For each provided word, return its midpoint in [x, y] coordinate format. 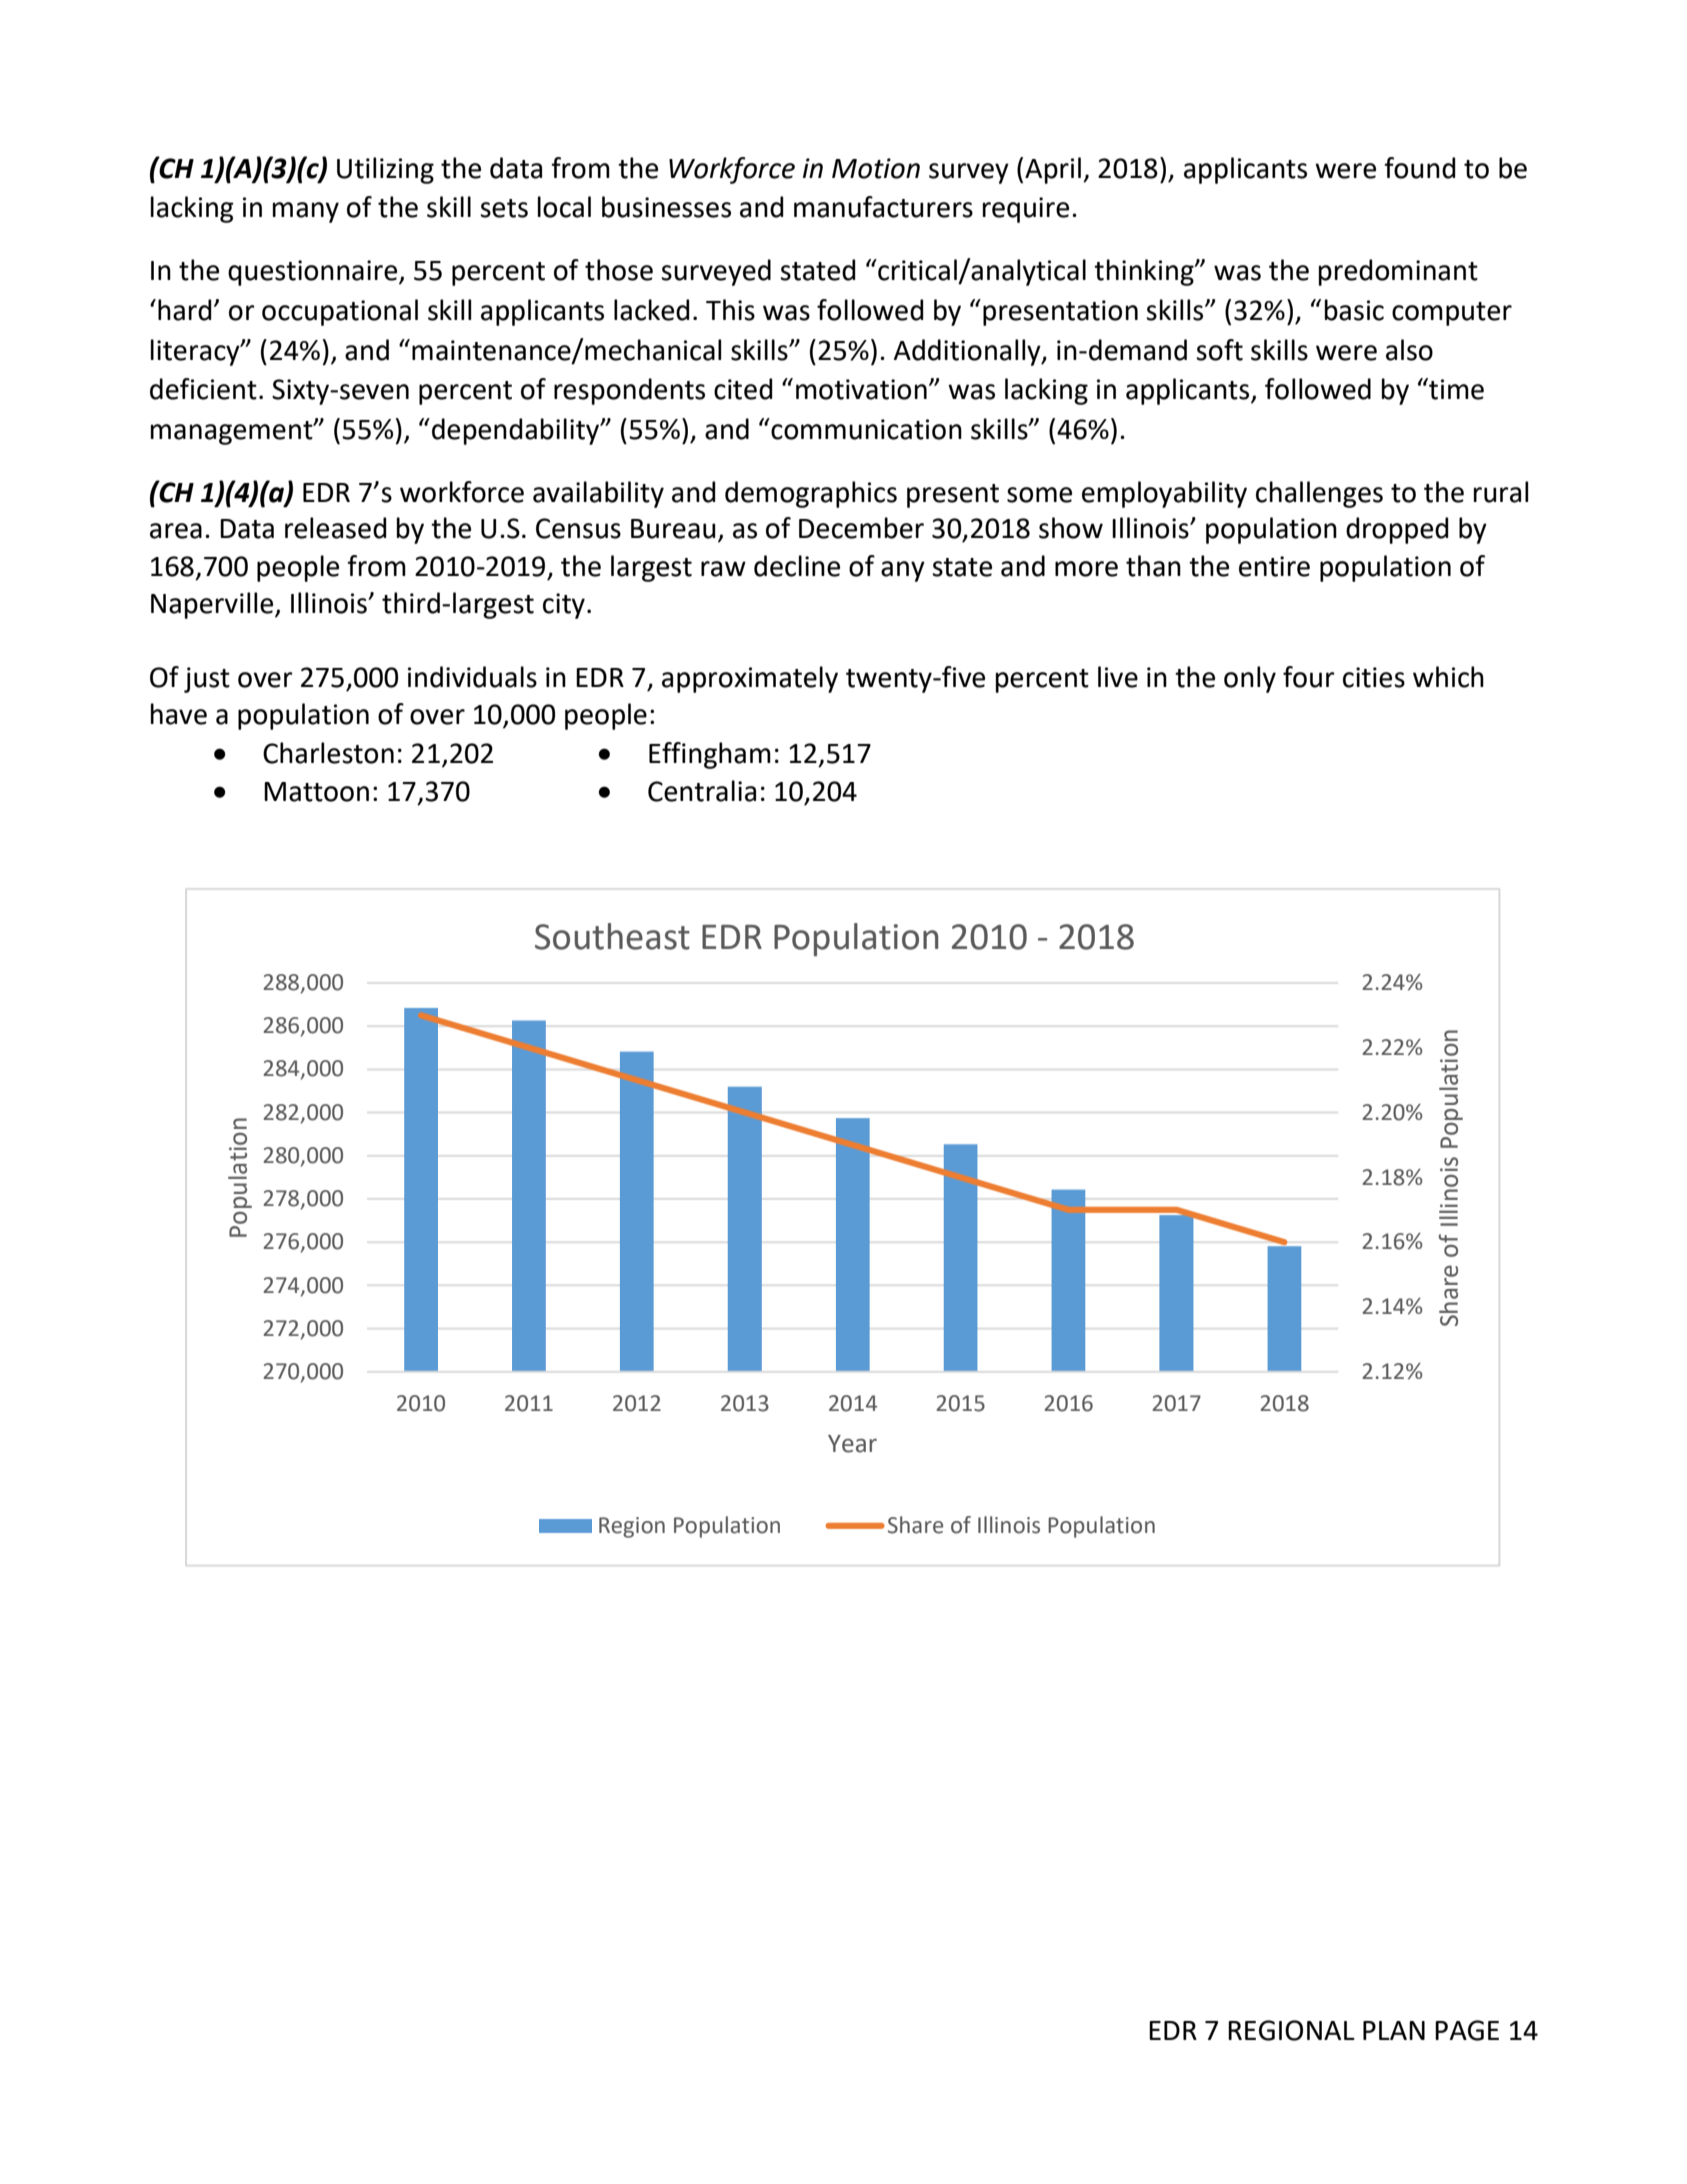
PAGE [1467, 2030]
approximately [750, 679]
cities [1374, 677]
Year [852, 1444]
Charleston [328, 753]
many [306, 212]
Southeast [612, 936]
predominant [1398, 272]
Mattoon [316, 792]
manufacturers [883, 207]
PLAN [1394, 2030]
